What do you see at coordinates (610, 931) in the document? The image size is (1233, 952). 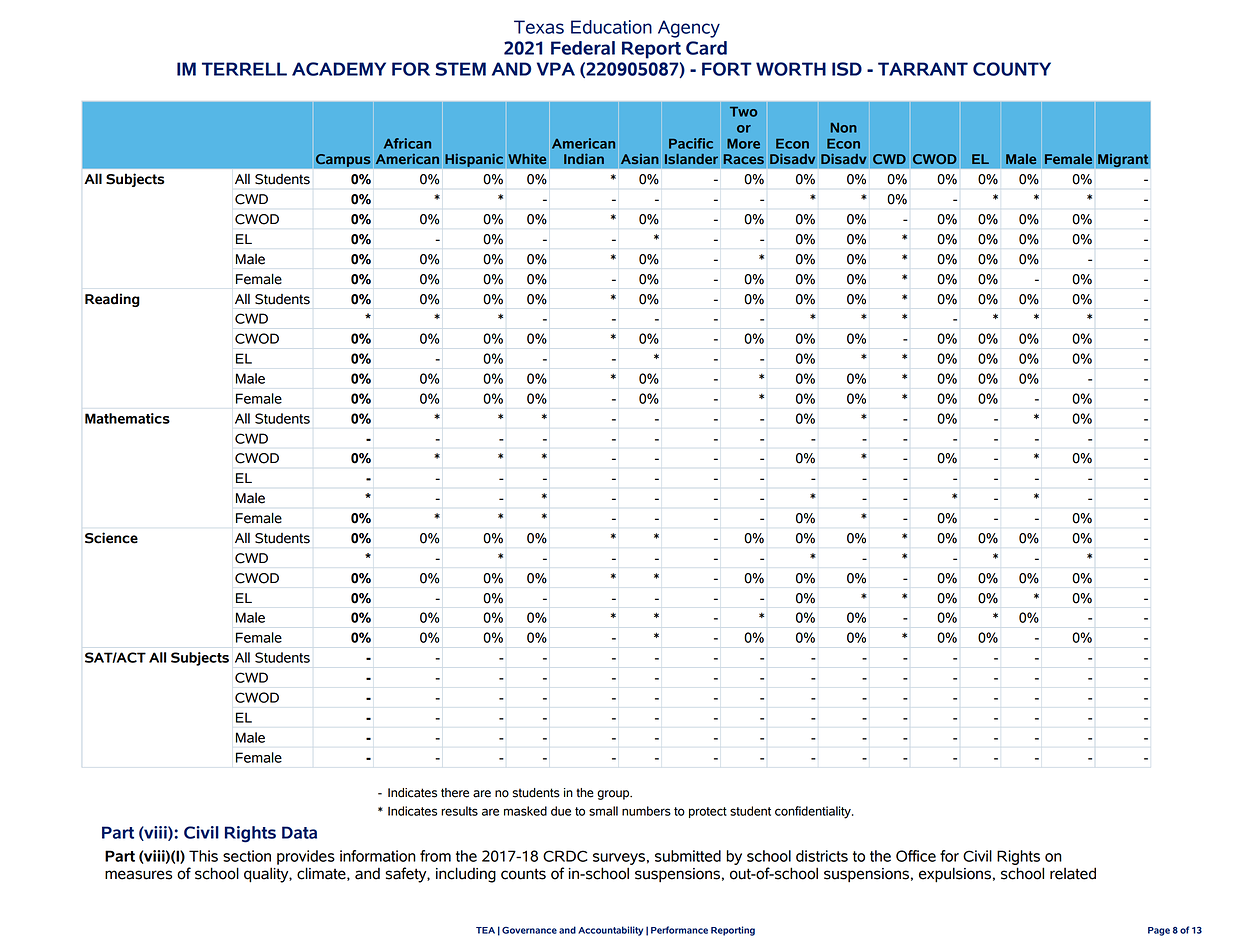 I see `Accountability` at bounding box center [610, 931].
